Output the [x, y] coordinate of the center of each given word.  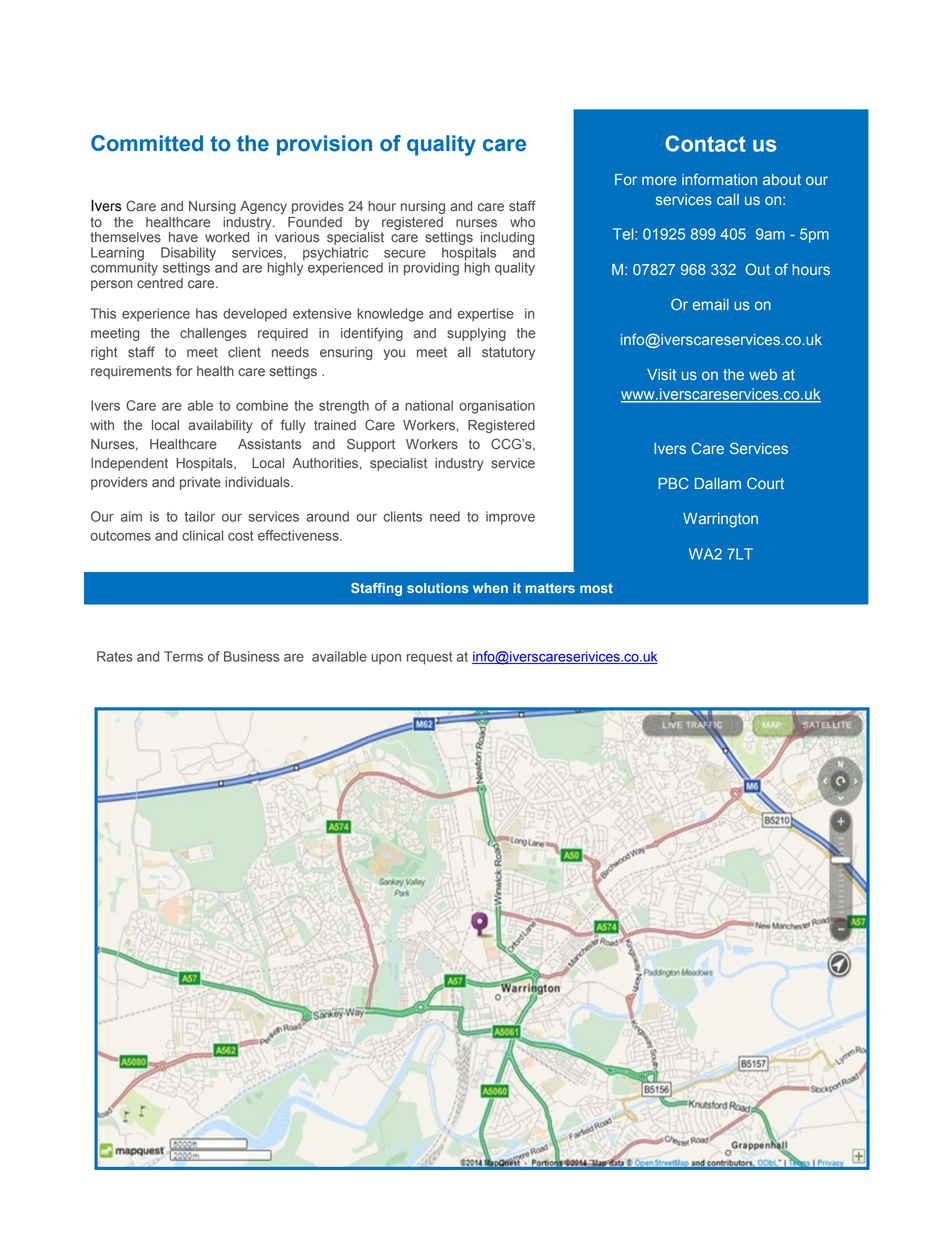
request [430, 658]
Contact [705, 143]
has [207, 313]
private [200, 483]
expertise [486, 315]
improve [510, 518]
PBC [673, 483]
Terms [183, 656]
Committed [147, 143]
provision [324, 145]
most [596, 588]
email [711, 304]
